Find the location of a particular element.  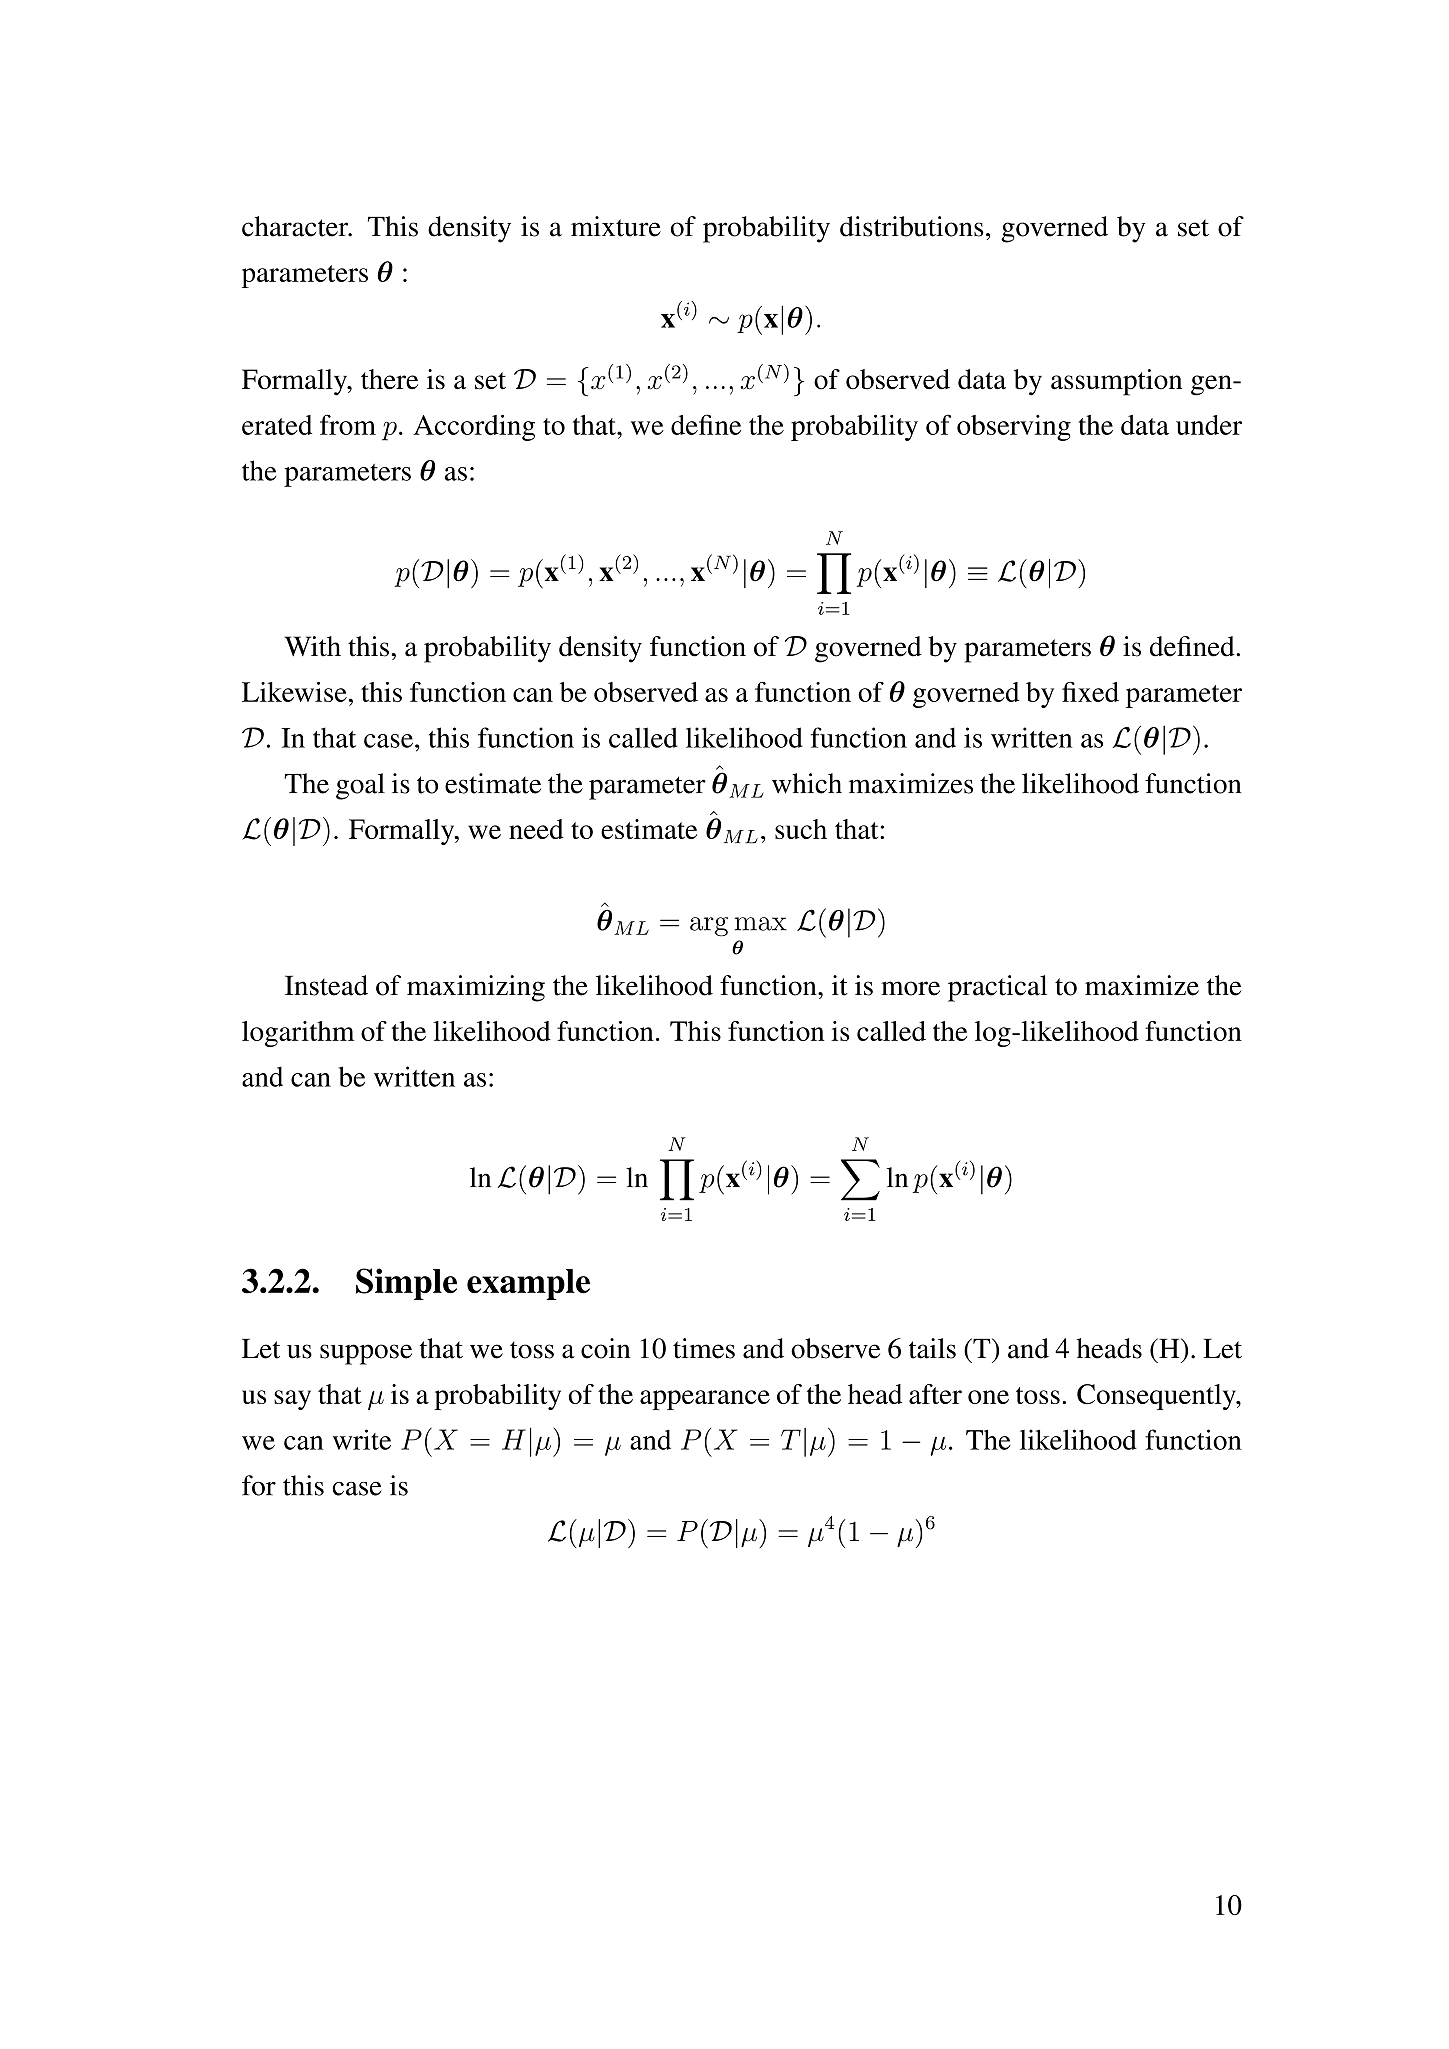

practical is located at coordinates (997, 988).
